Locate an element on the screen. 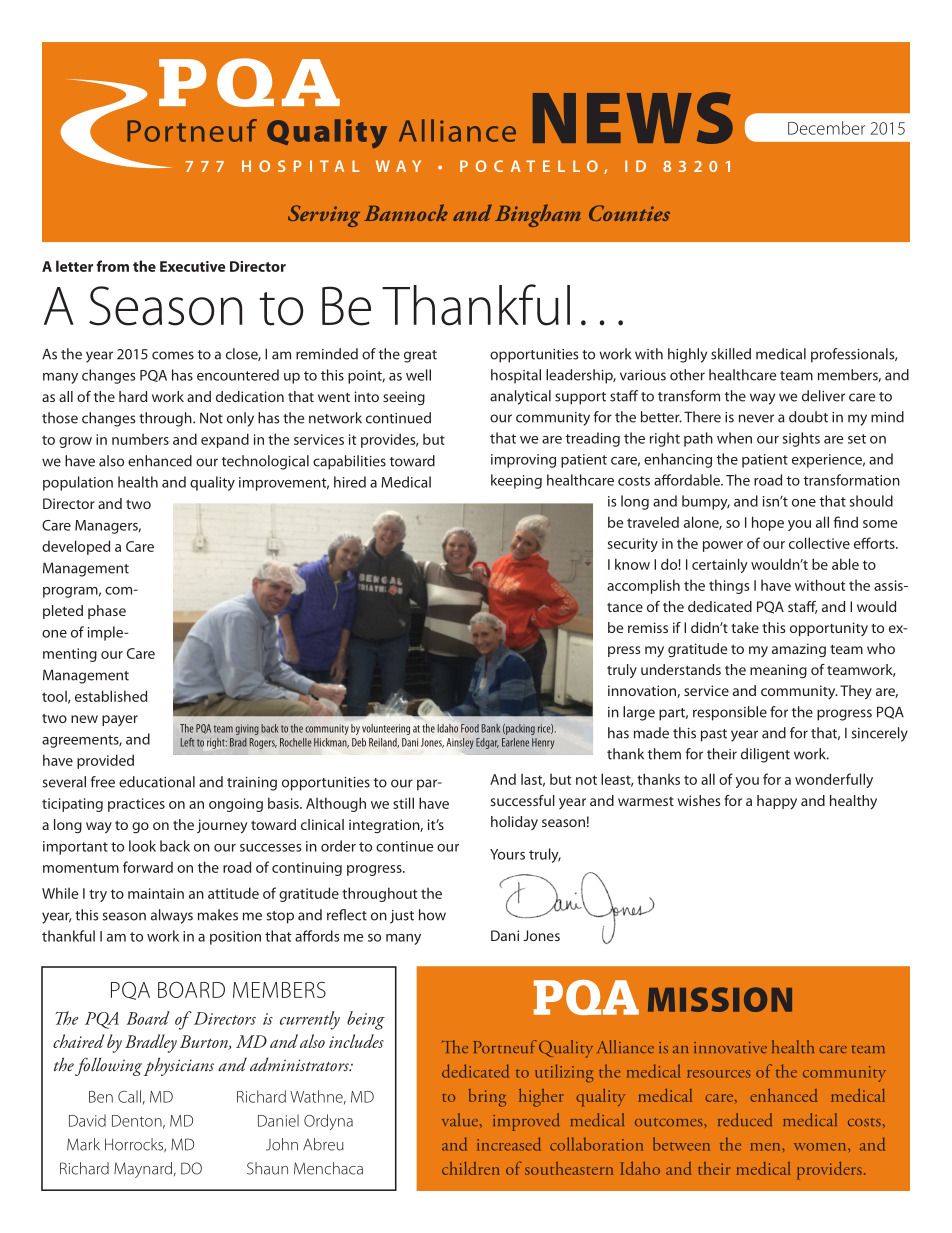 The height and width of the screenshot is (1233, 952). holiday is located at coordinates (514, 823).
